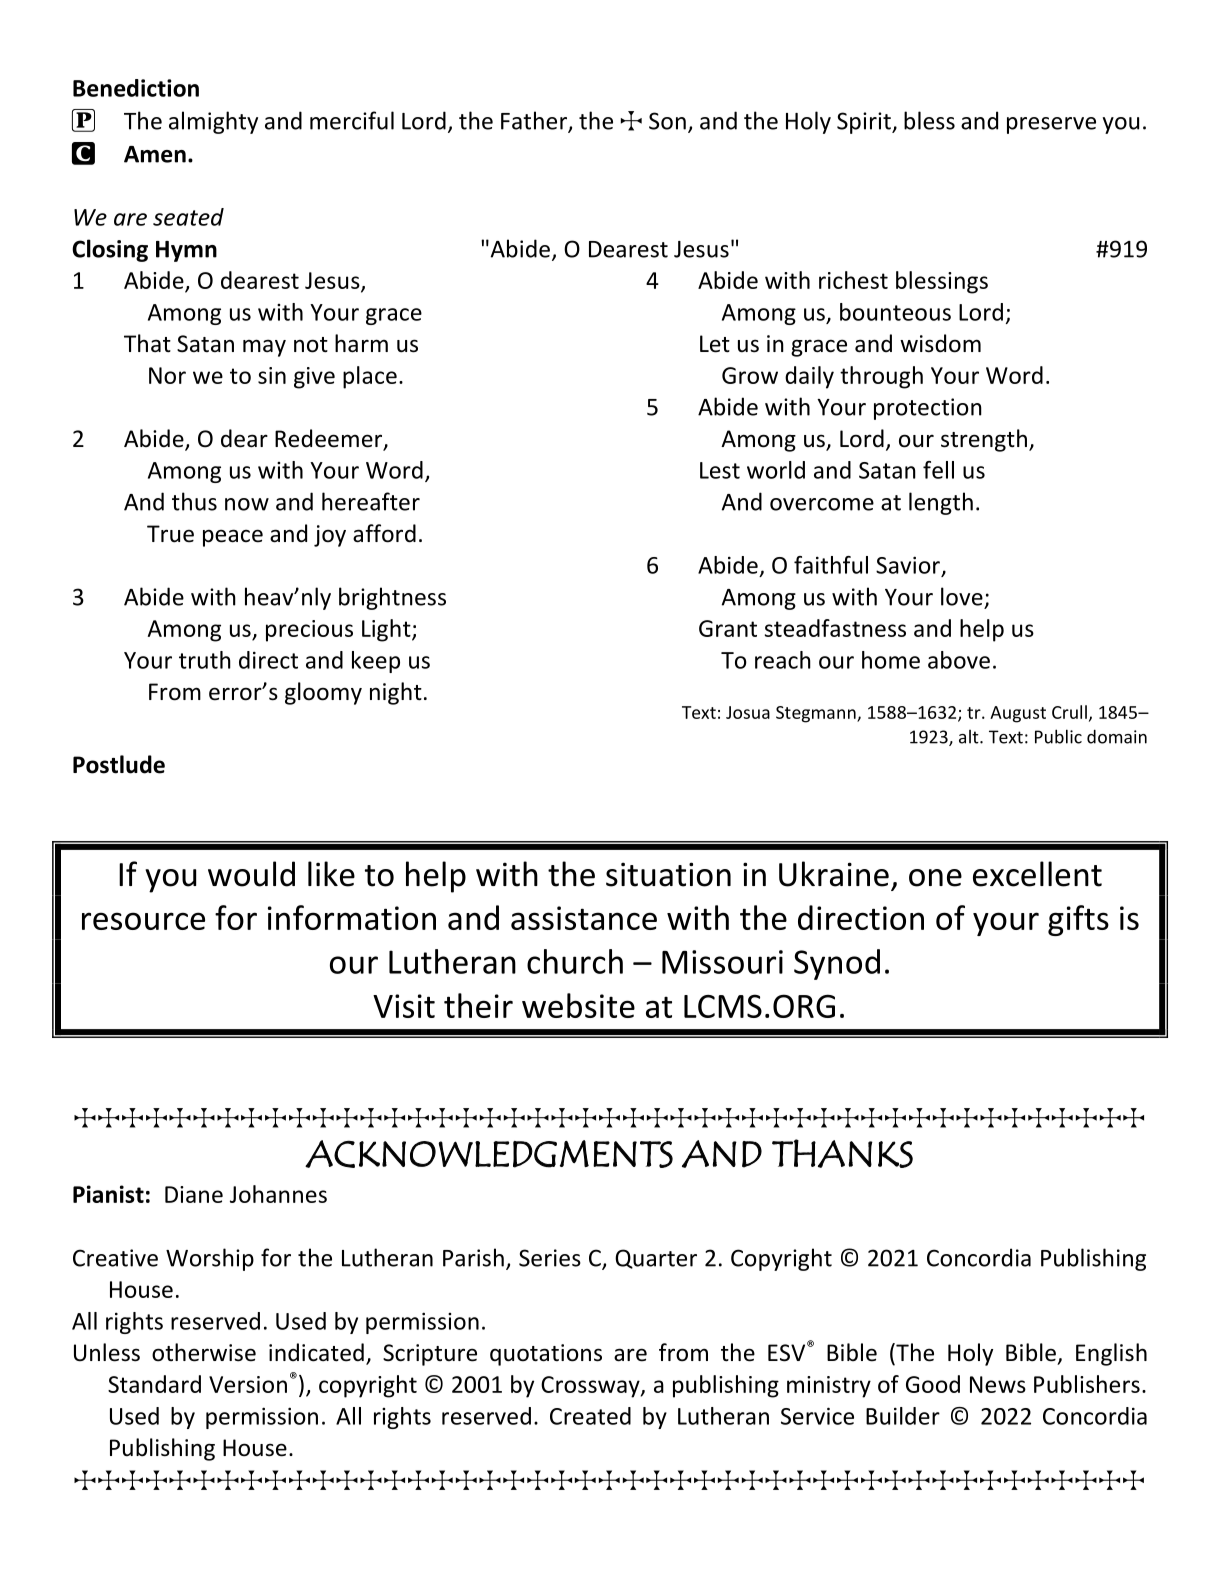 This page has width=1220, height=1579. I want to click on length, so click(941, 503).
